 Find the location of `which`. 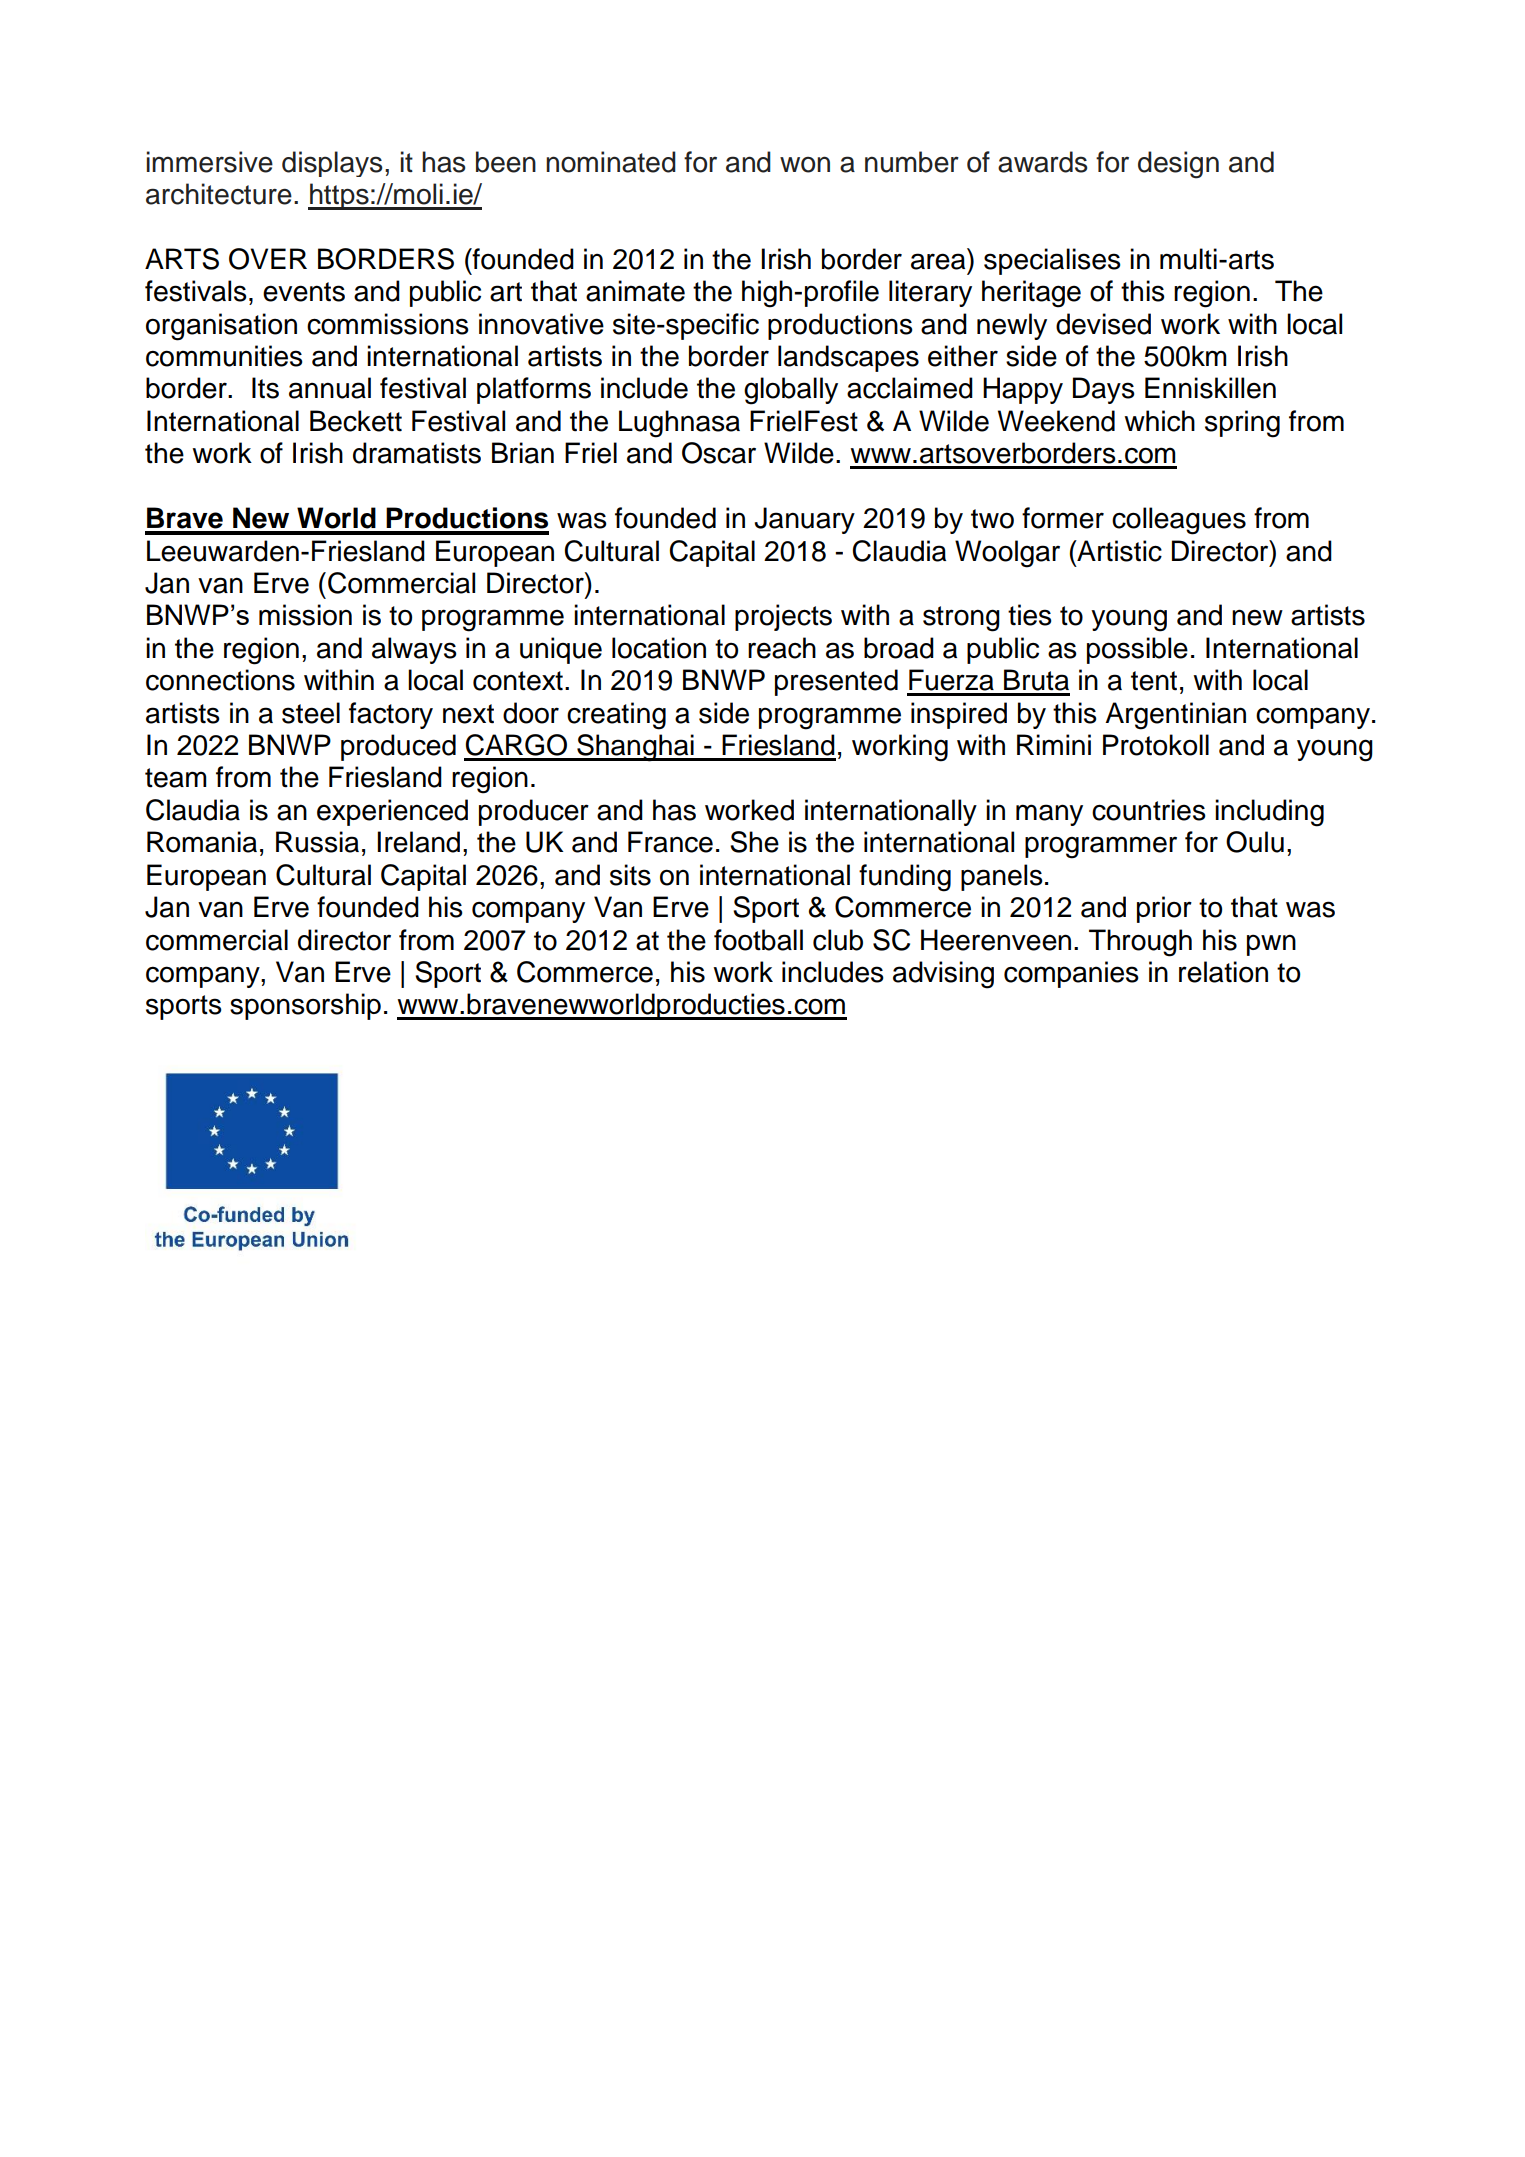

which is located at coordinates (1159, 421).
